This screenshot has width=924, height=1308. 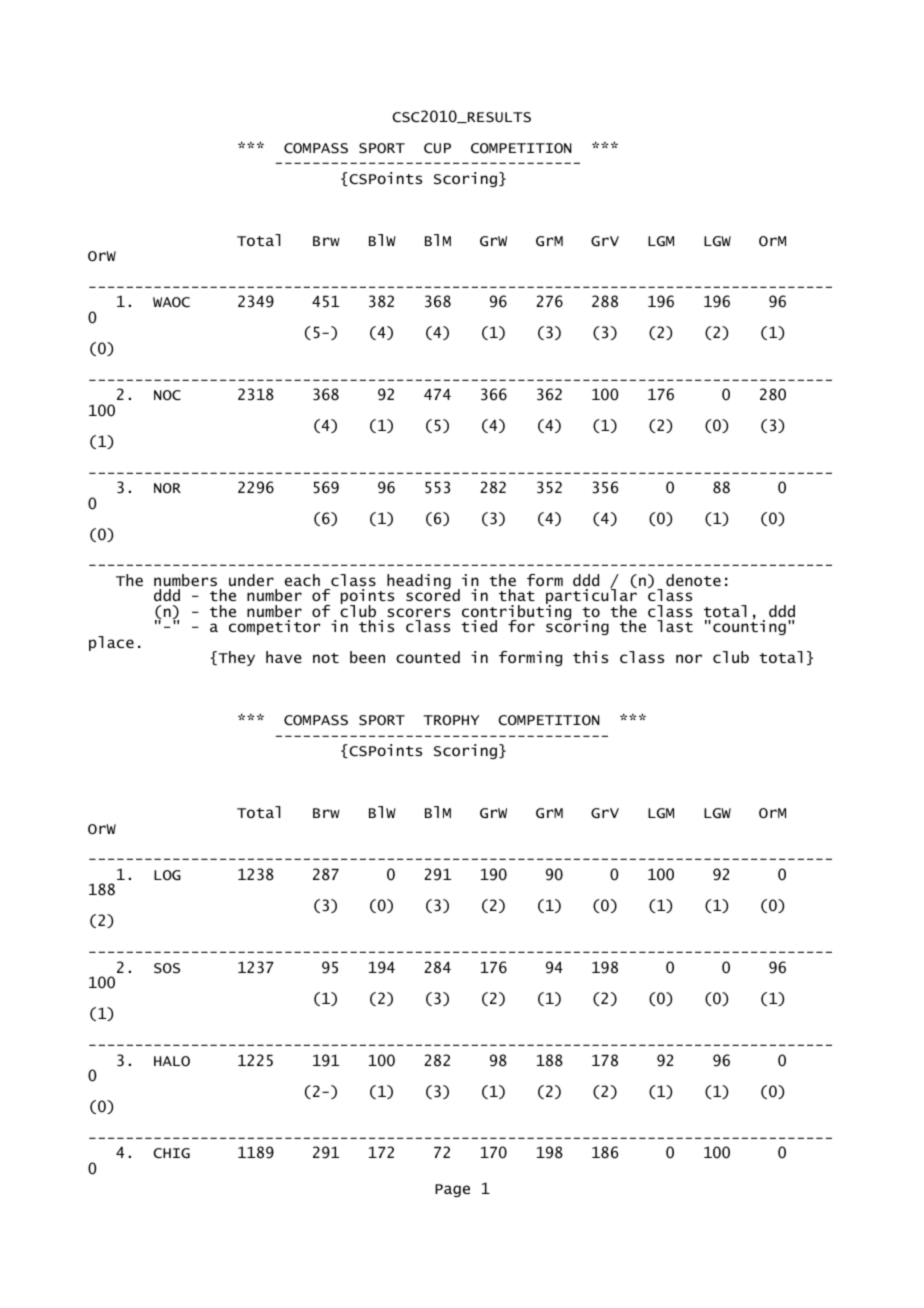 I want to click on last, so click(x=675, y=626).
